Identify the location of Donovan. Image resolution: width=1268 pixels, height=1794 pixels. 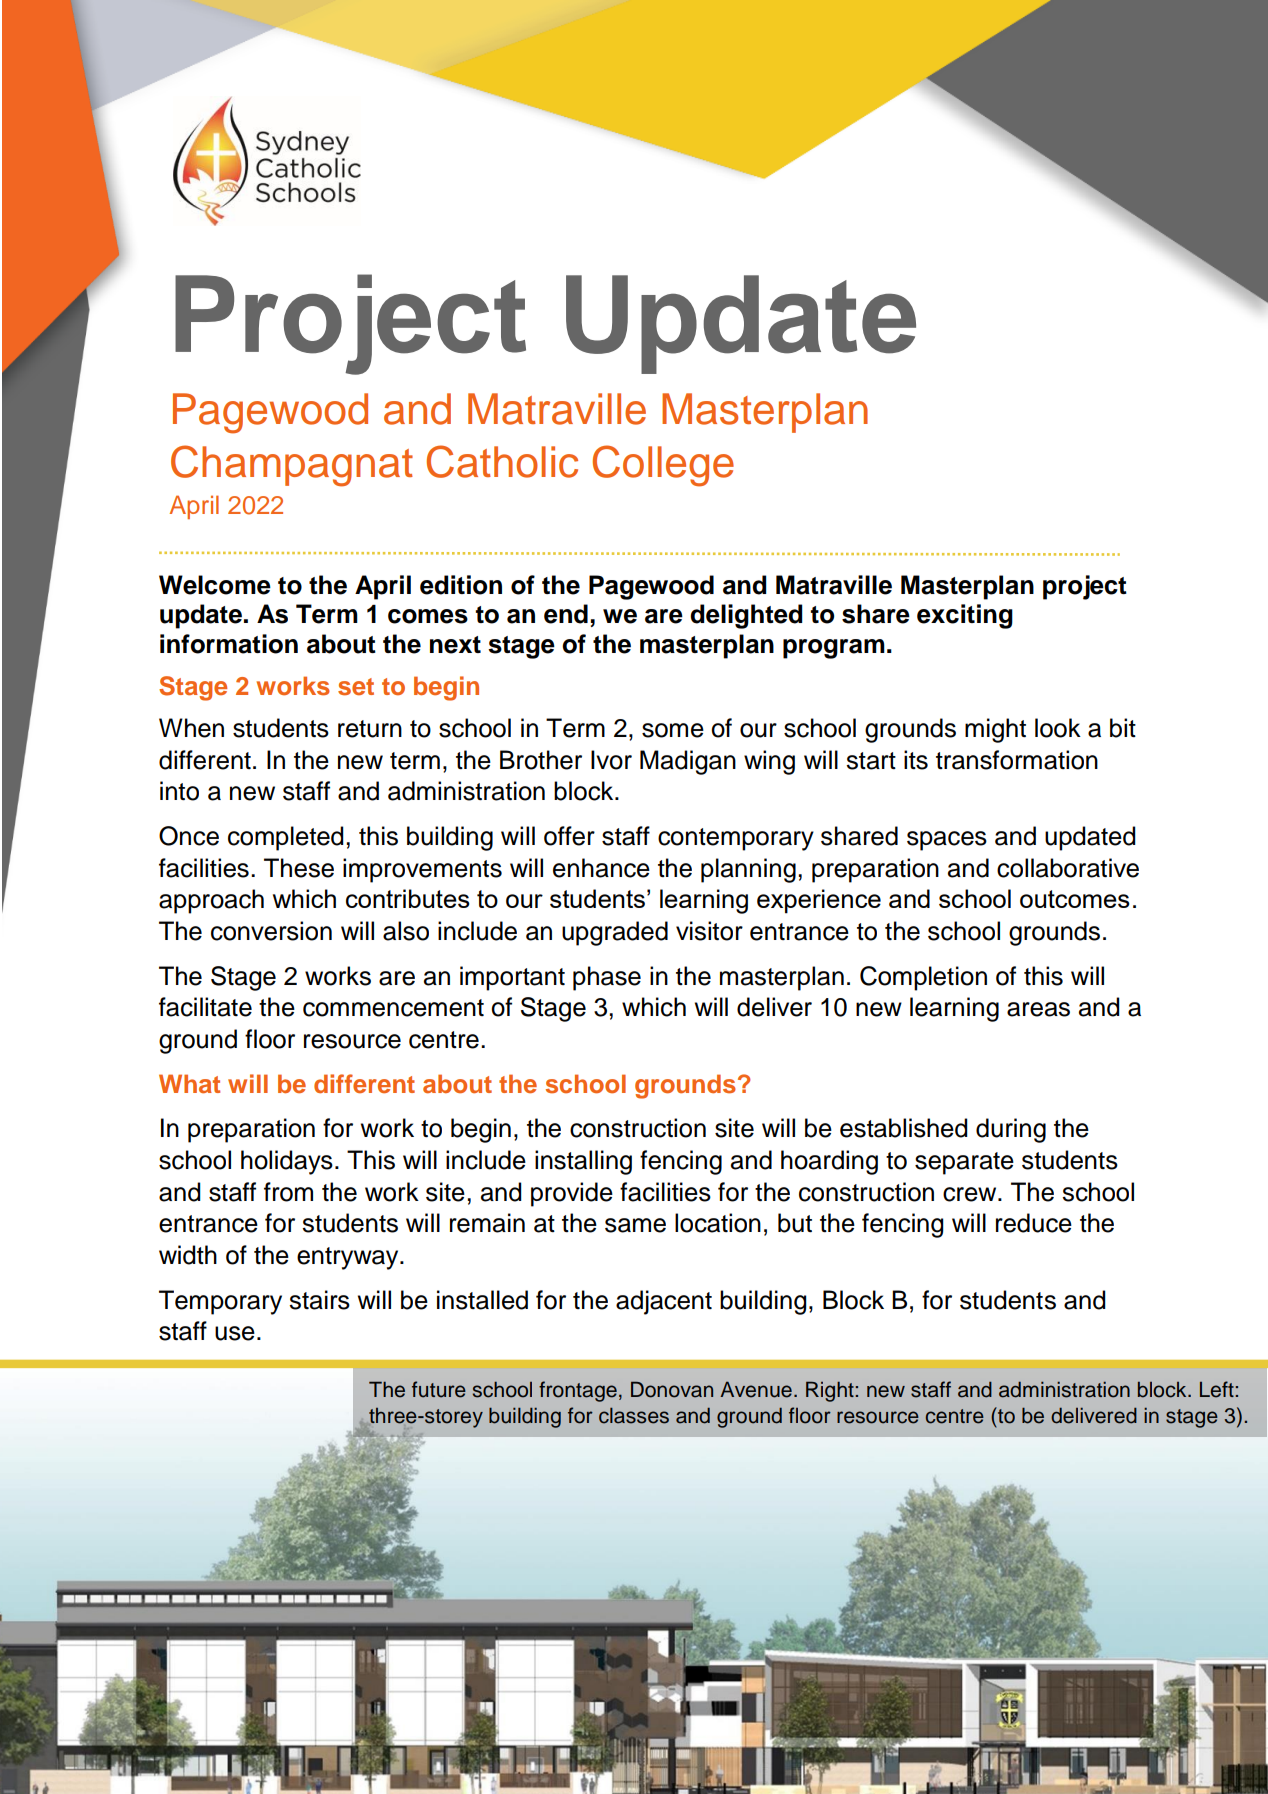
(672, 1389).
